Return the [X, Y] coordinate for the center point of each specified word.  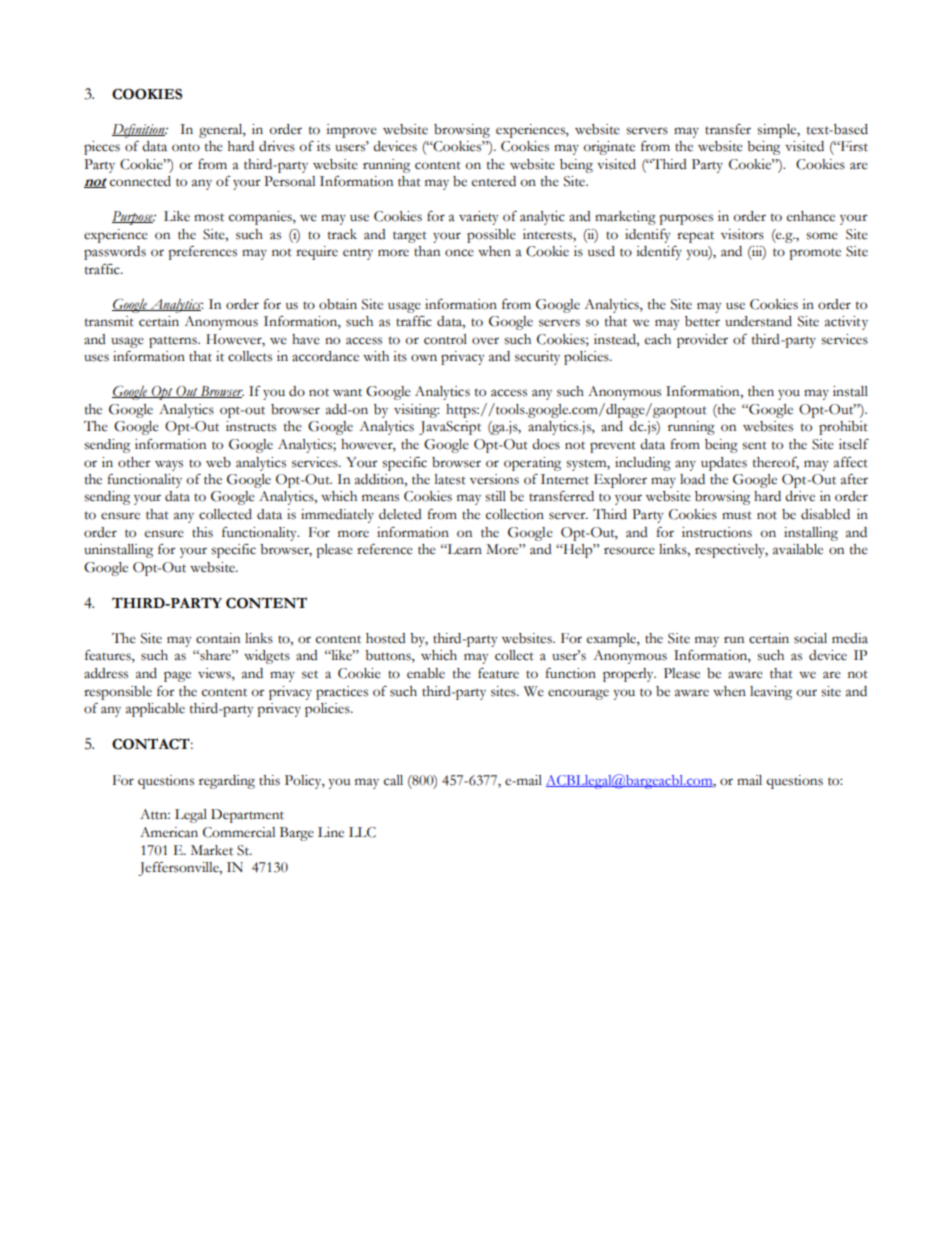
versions [494, 479]
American [169, 832]
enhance [811, 216]
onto [186, 147]
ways [169, 465]
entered [494, 181]
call [393, 780]
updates [724, 464]
